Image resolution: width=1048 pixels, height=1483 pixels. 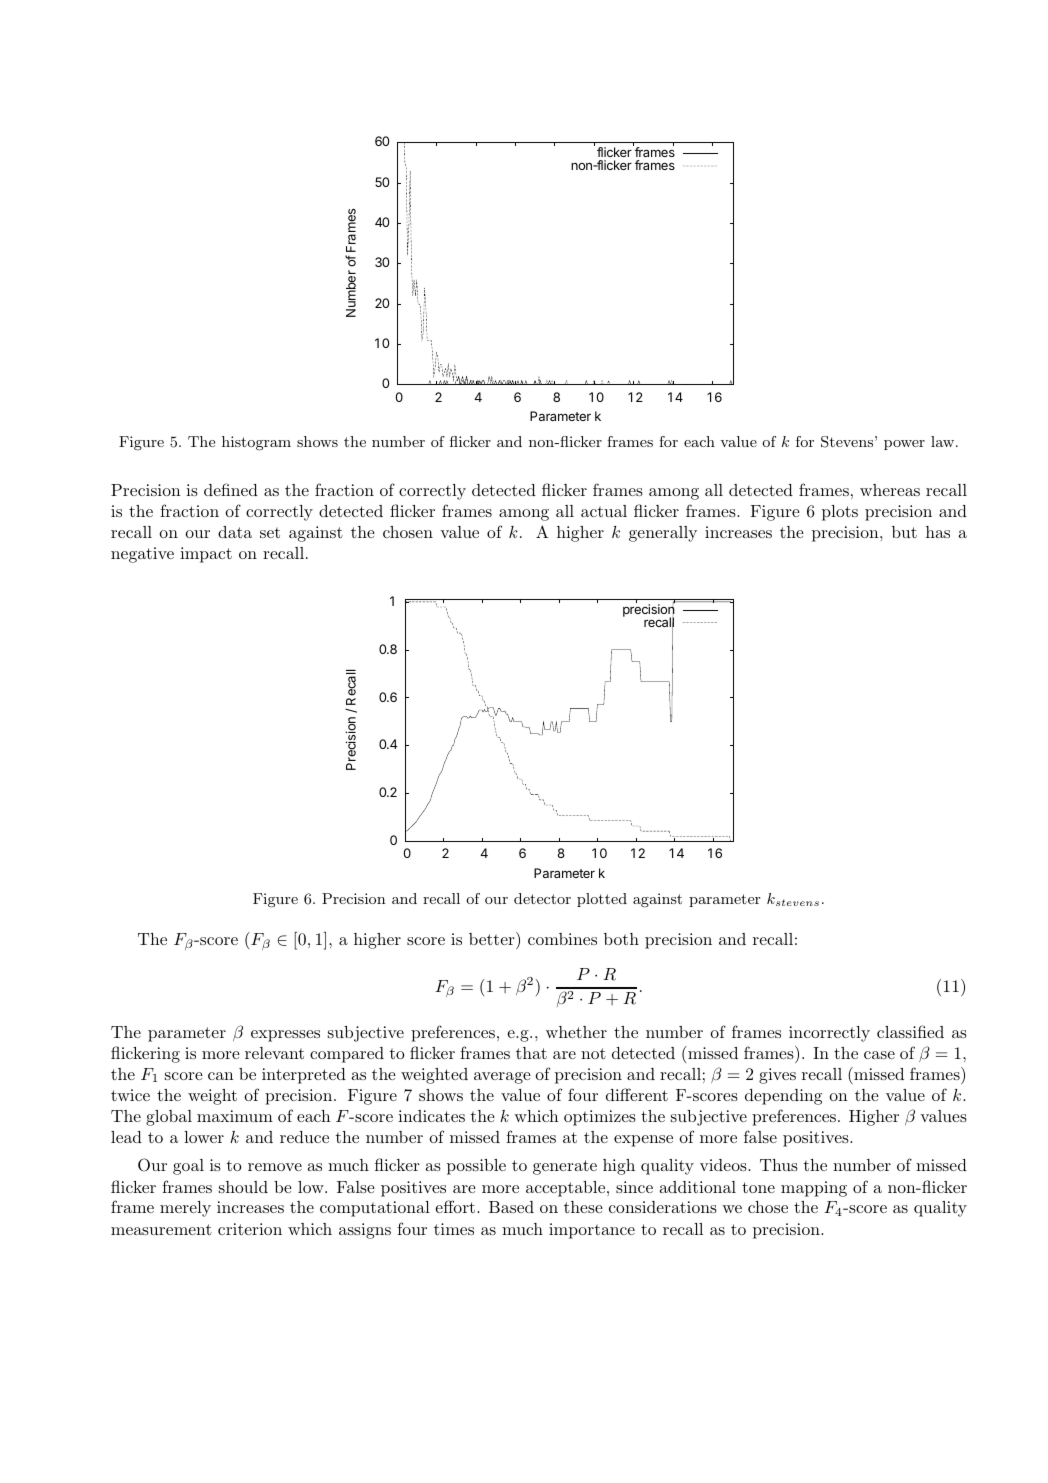 I want to click on impact, so click(x=206, y=555).
